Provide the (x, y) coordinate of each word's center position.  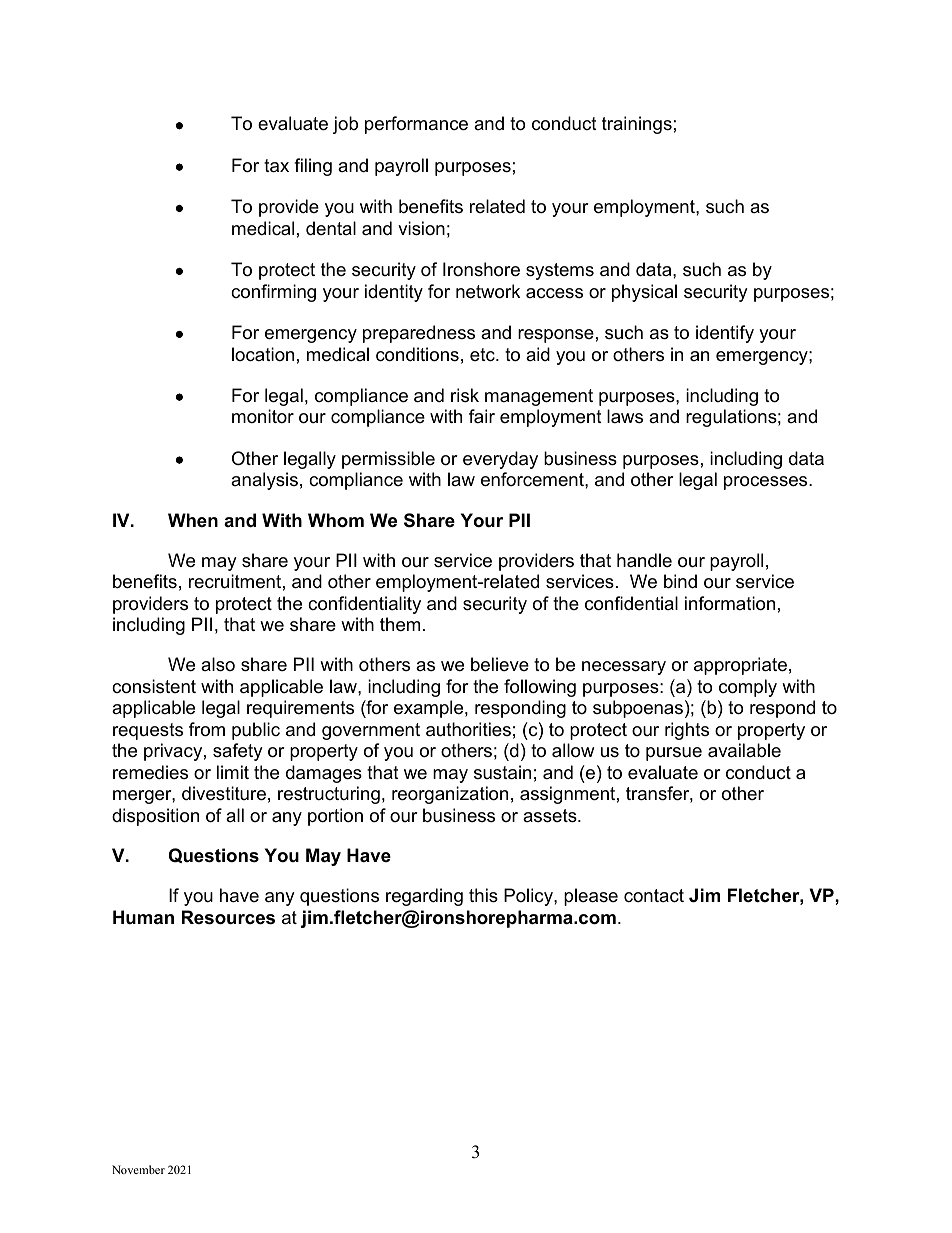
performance (416, 125)
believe (500, 664)
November (138, 1169)
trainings (637, 125)
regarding (424, 897)
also (218, 664)
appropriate (740, 666)
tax (276, 166)
